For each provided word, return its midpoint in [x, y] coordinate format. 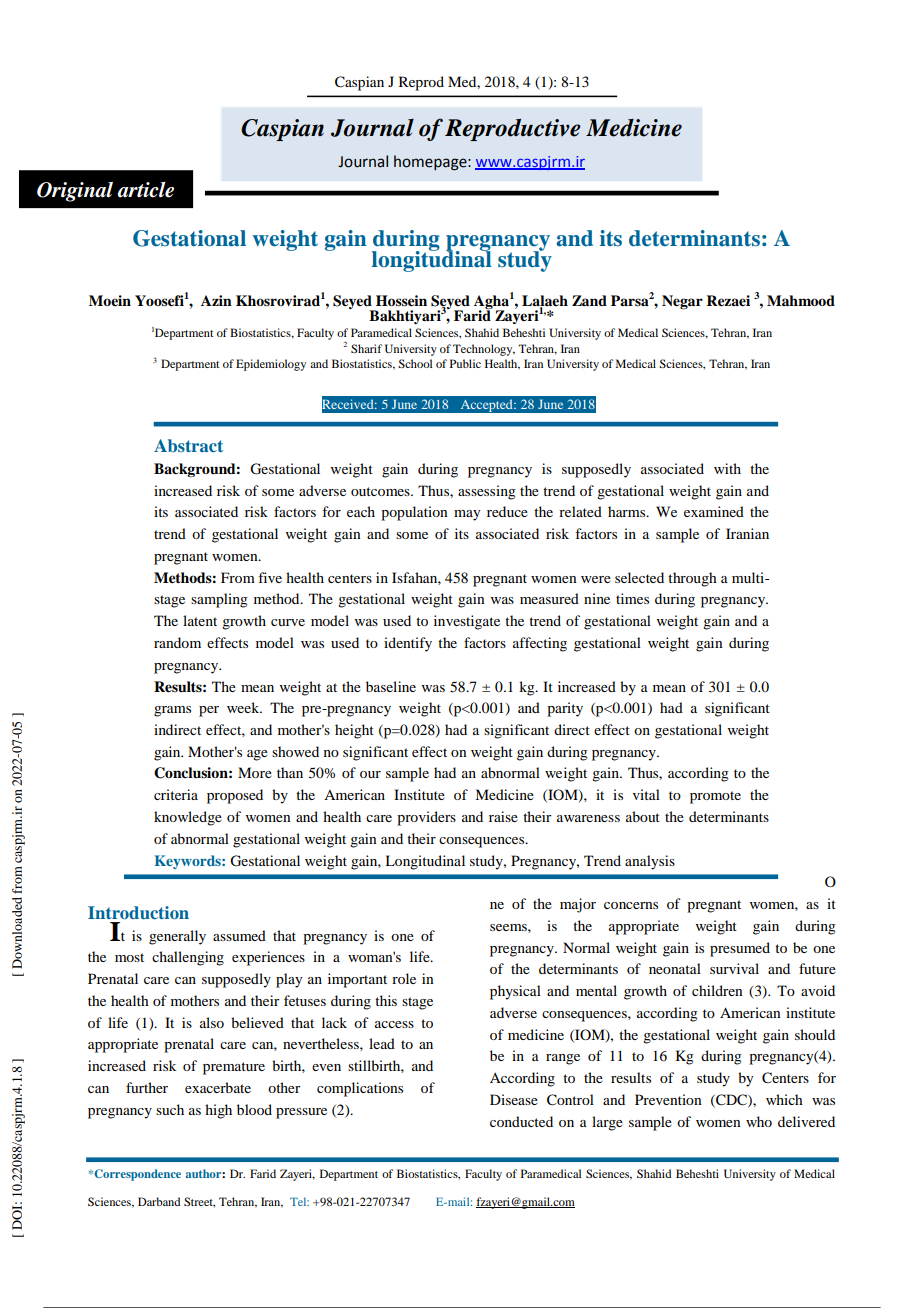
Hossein [401, 300]
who [759, 1121]
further [147, 1087]
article [145, 190]
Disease [514, 1099]
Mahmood [801, 300]
